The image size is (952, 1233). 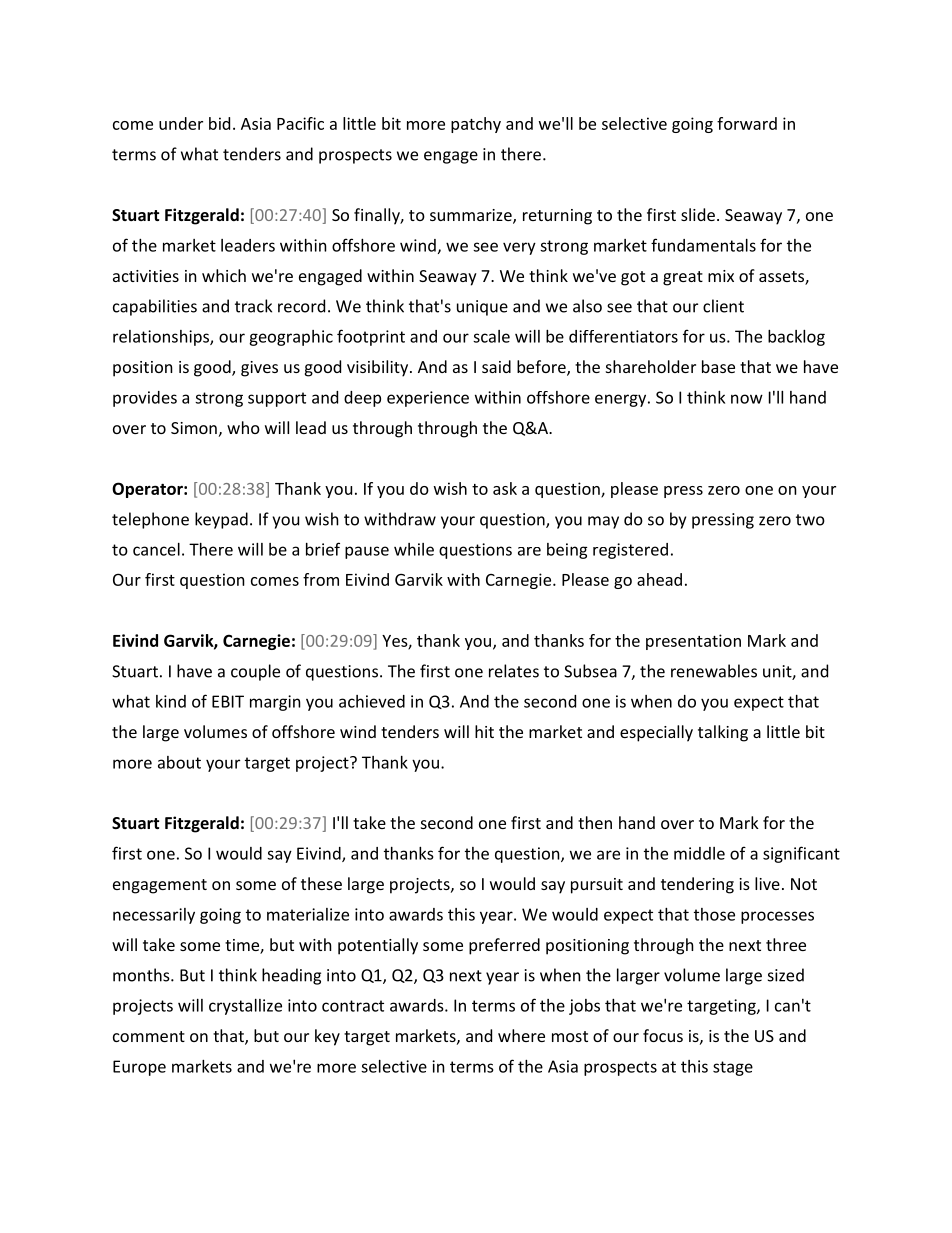 What do you see at coordinates (699, 853) in the screenshot?
I see `middle` at bounding box center [699, 853].
